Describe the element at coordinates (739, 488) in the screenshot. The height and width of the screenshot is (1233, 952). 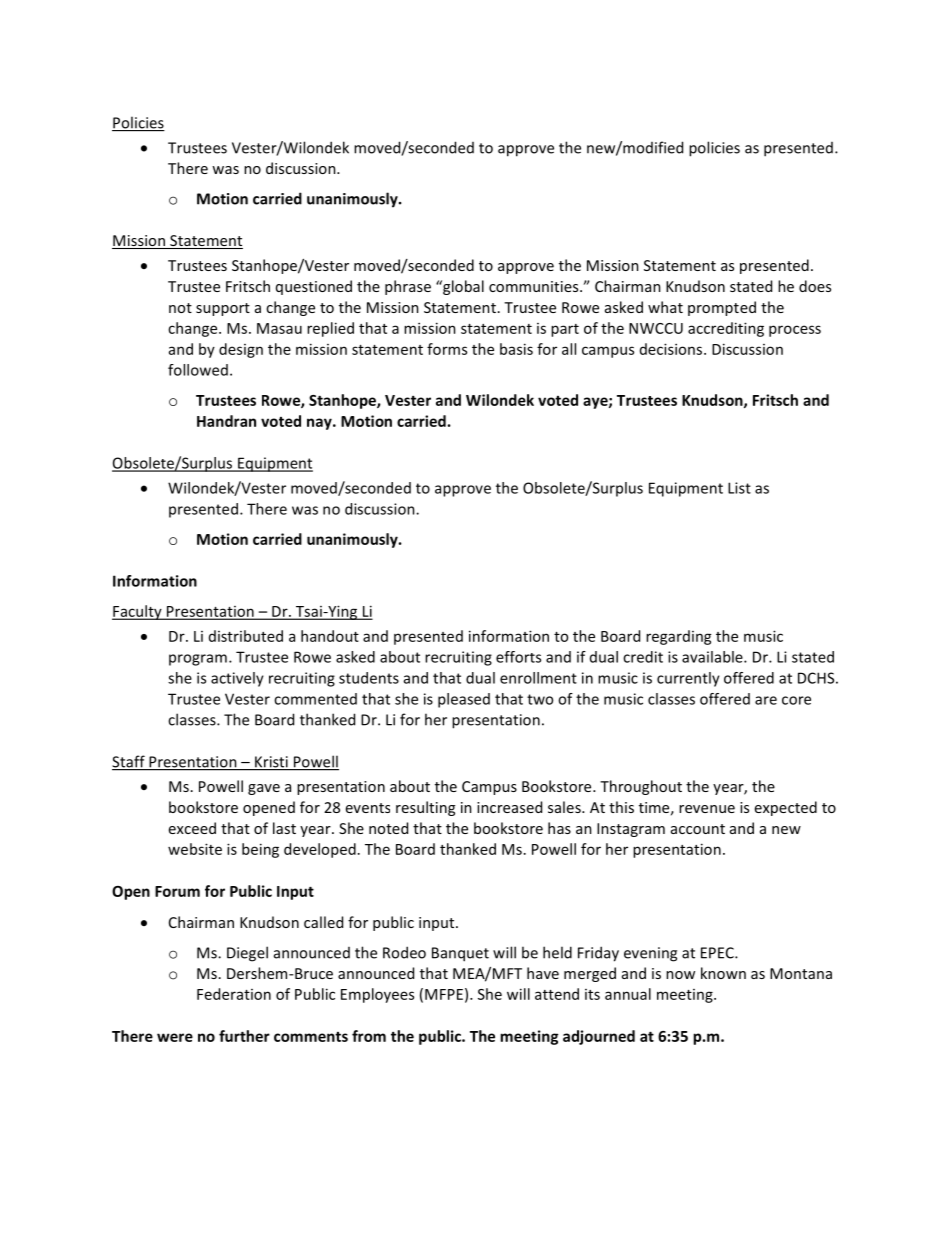
I see `List` at that location.
